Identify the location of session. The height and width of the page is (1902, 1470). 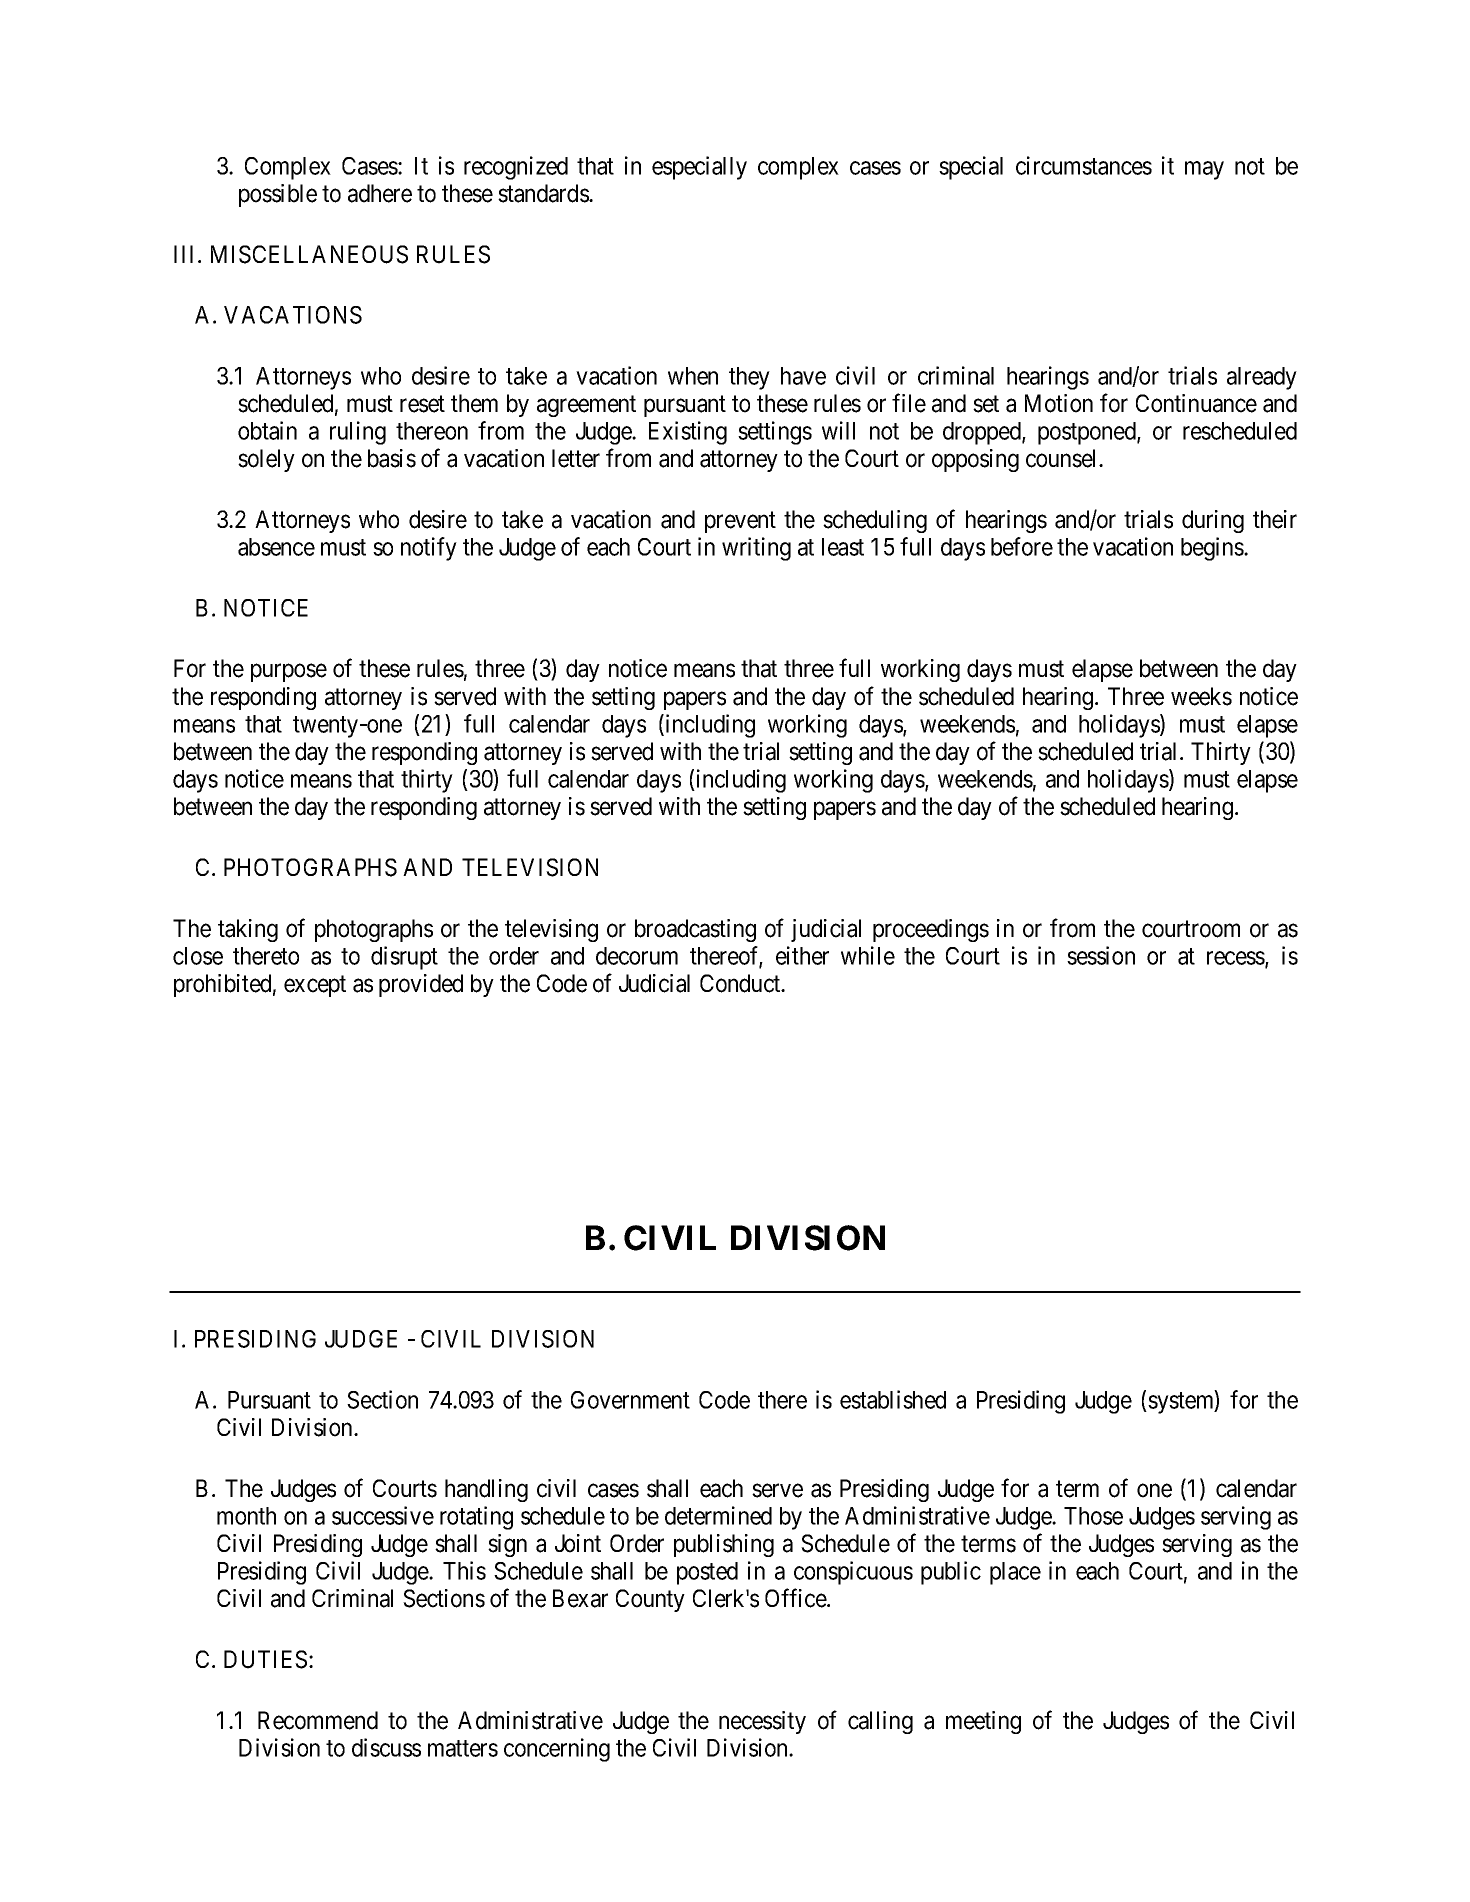
(1101, 955).
